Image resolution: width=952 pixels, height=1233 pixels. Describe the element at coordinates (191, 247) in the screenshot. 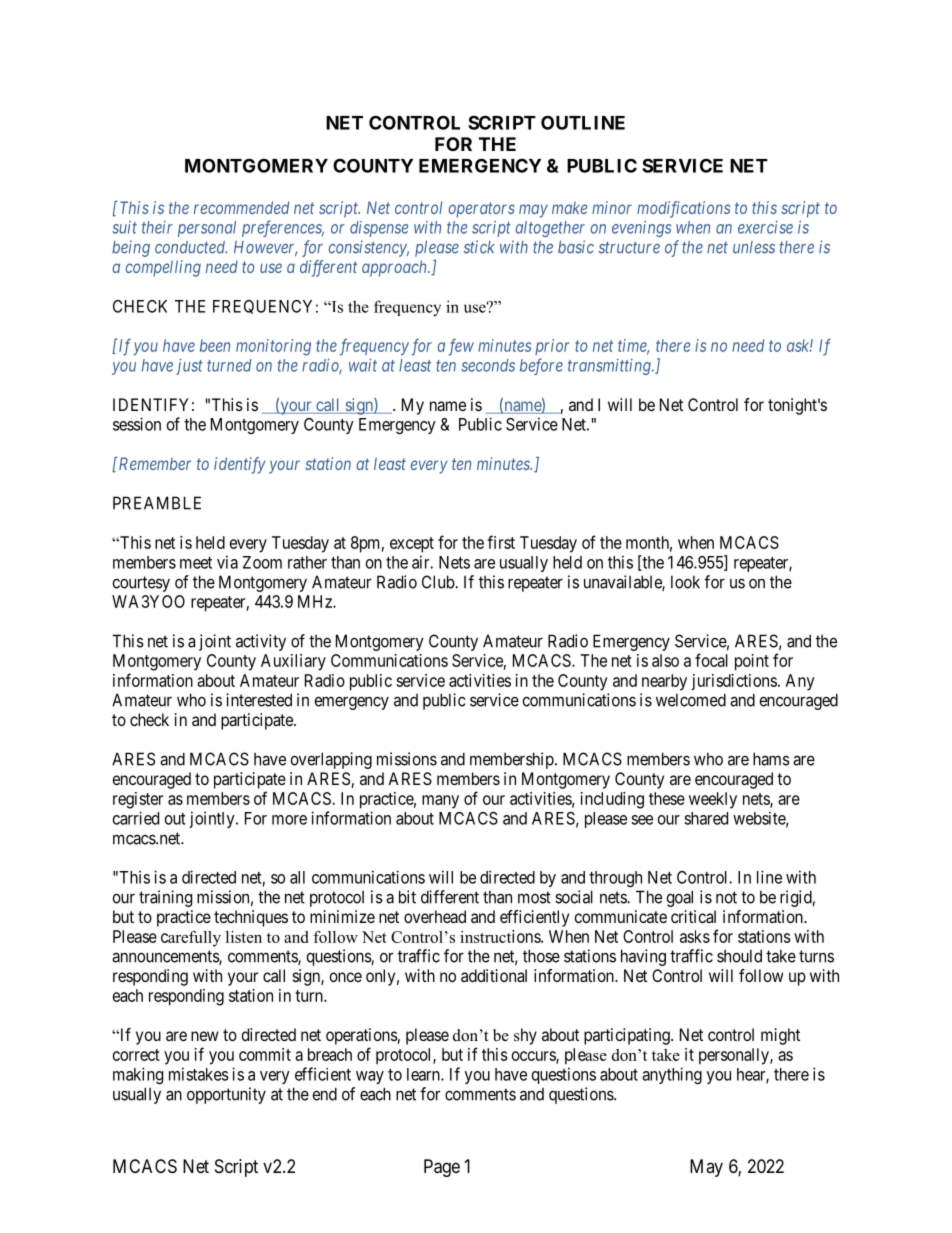

I see `conducted` at that location.
